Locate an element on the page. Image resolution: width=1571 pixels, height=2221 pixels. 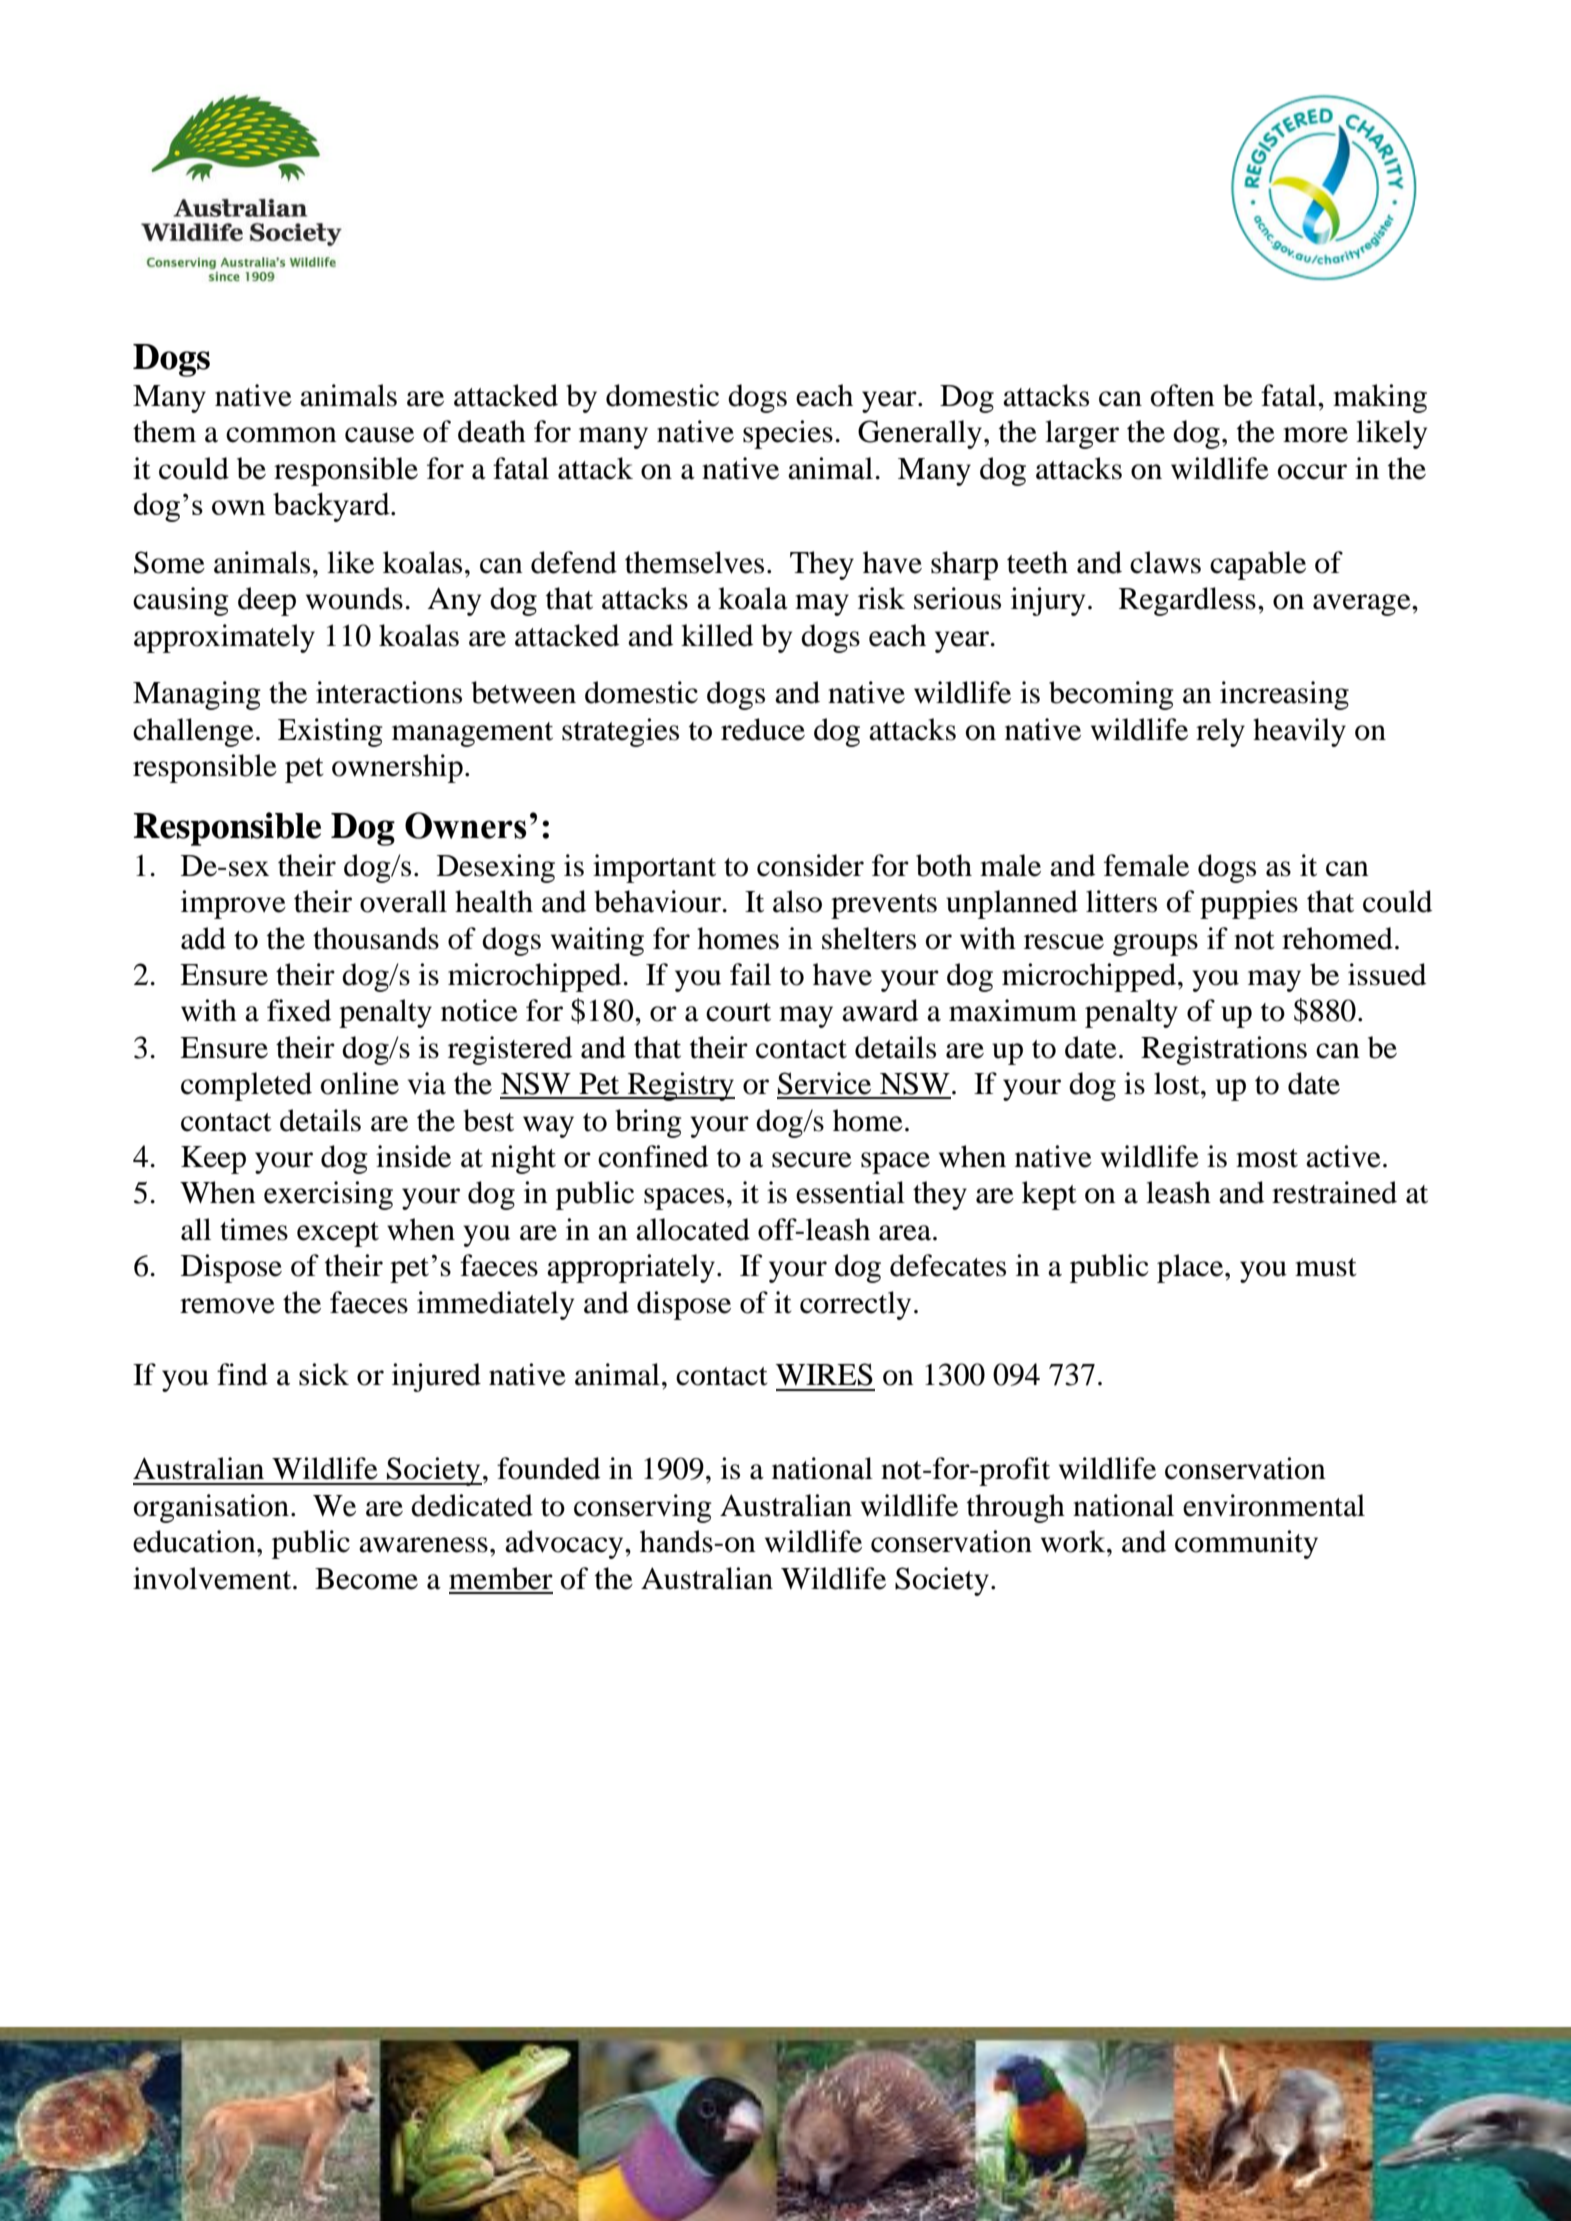
common is located at coordinates (281, 435).
